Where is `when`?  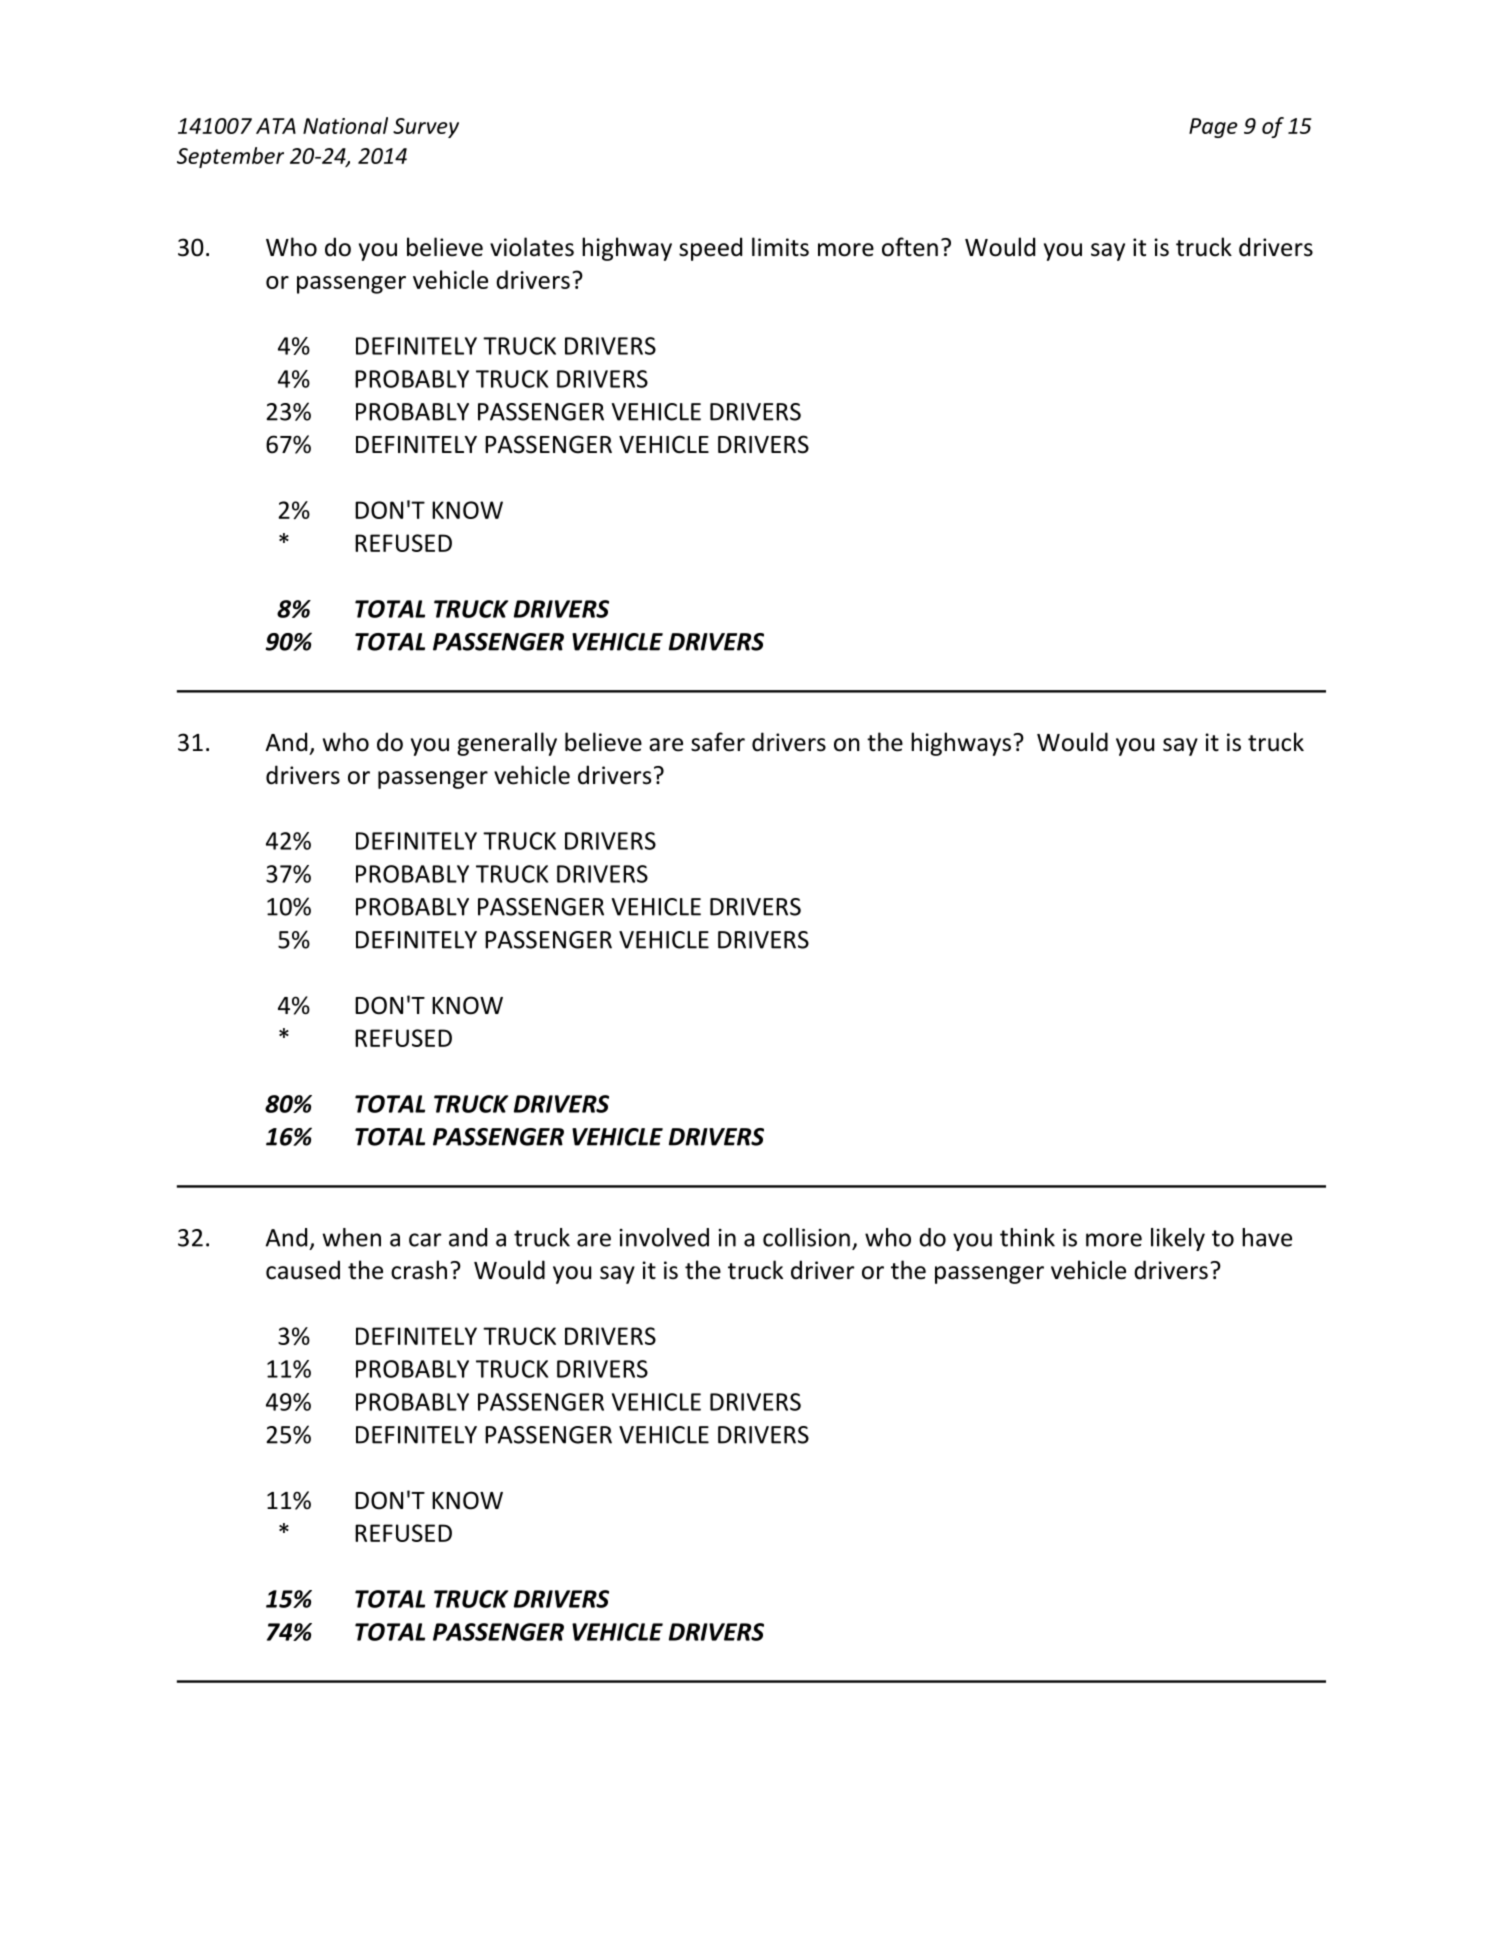
when is located at coordinates (351, 1237).
